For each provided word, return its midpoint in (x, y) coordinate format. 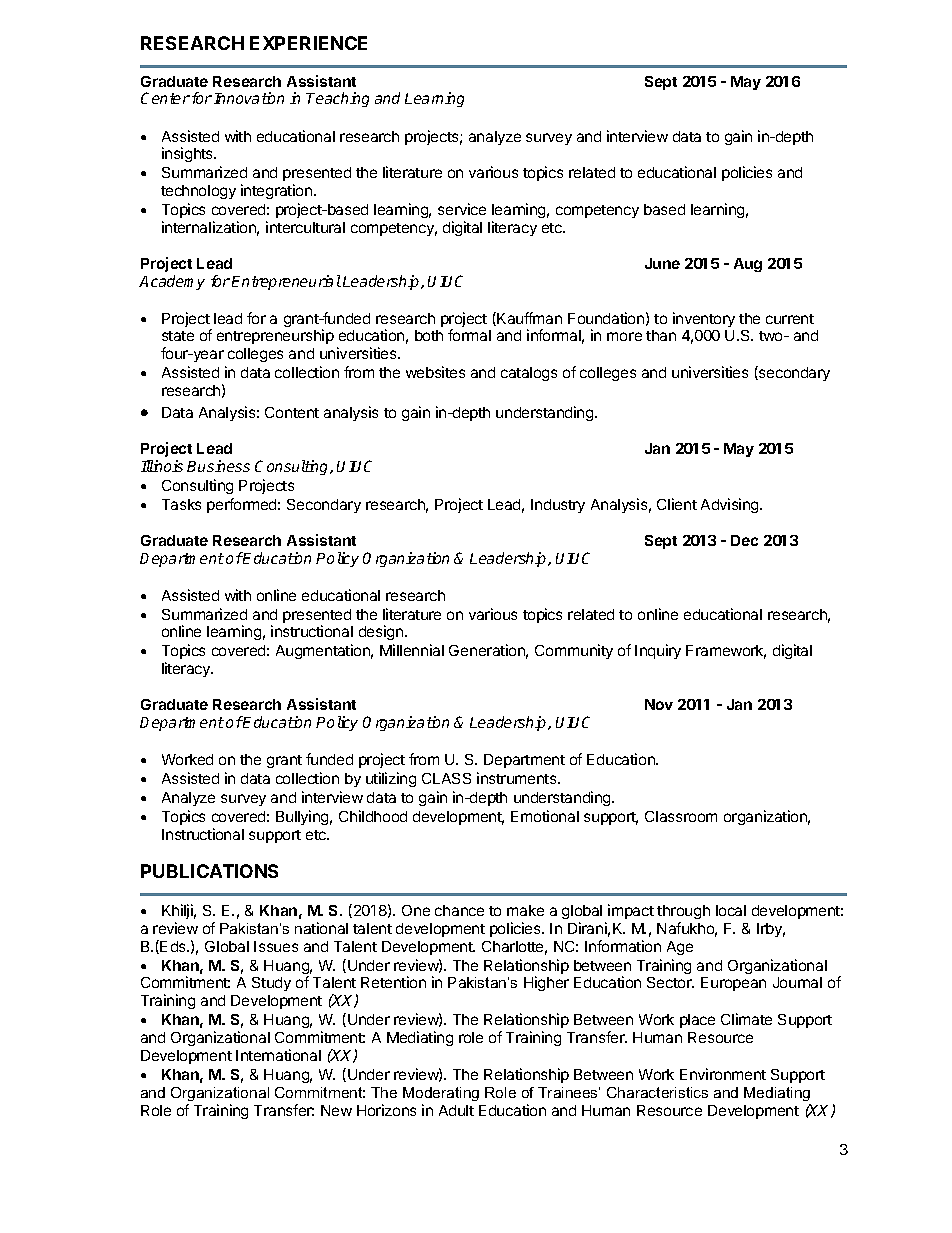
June (662, 263)
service (462, 209)
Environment (723, 1074)
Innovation (249, 98)
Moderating (441, 1094)
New (336, 1110)
